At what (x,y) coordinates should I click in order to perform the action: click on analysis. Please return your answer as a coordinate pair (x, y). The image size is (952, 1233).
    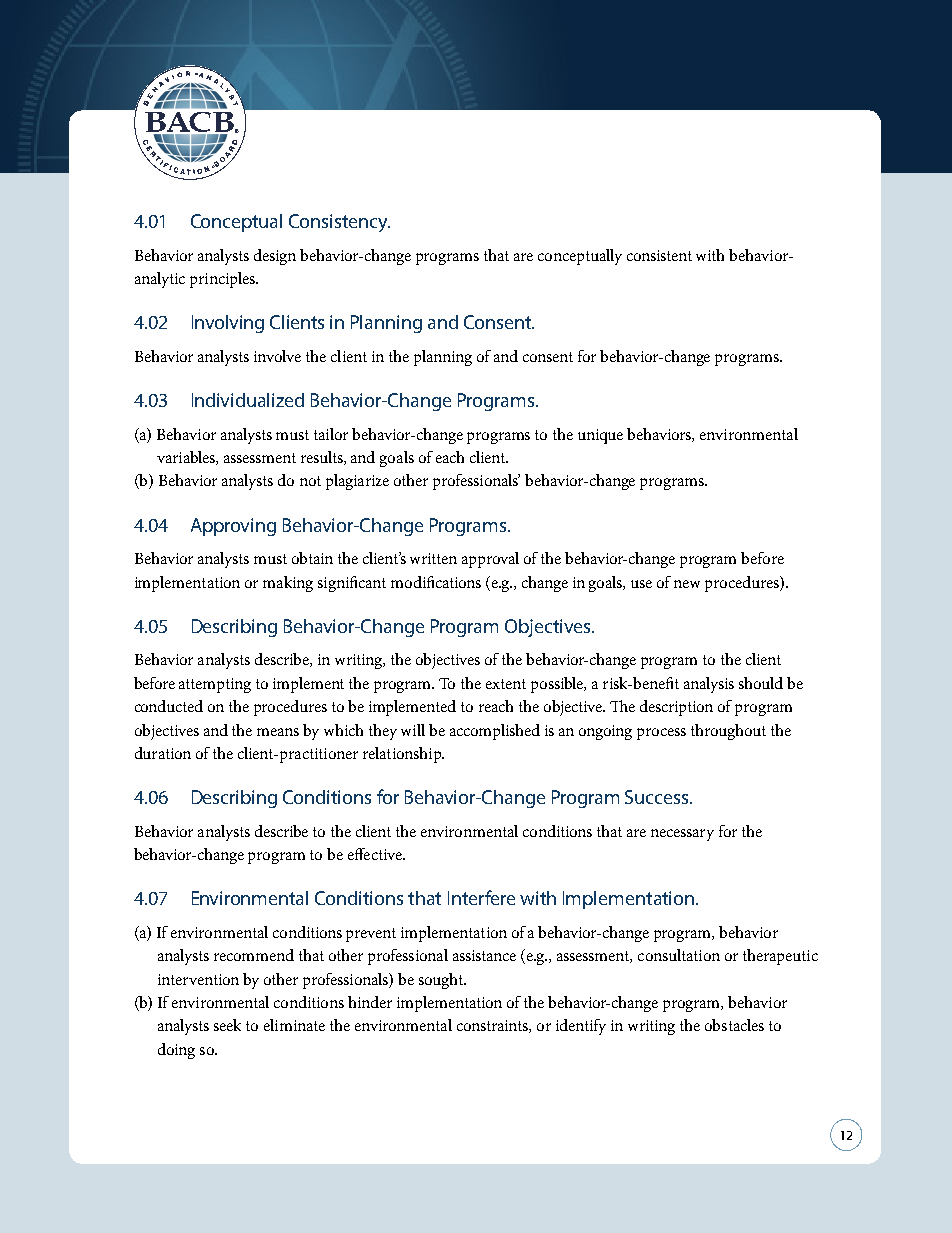
    Looking at the image, I should click on (709, 685).
